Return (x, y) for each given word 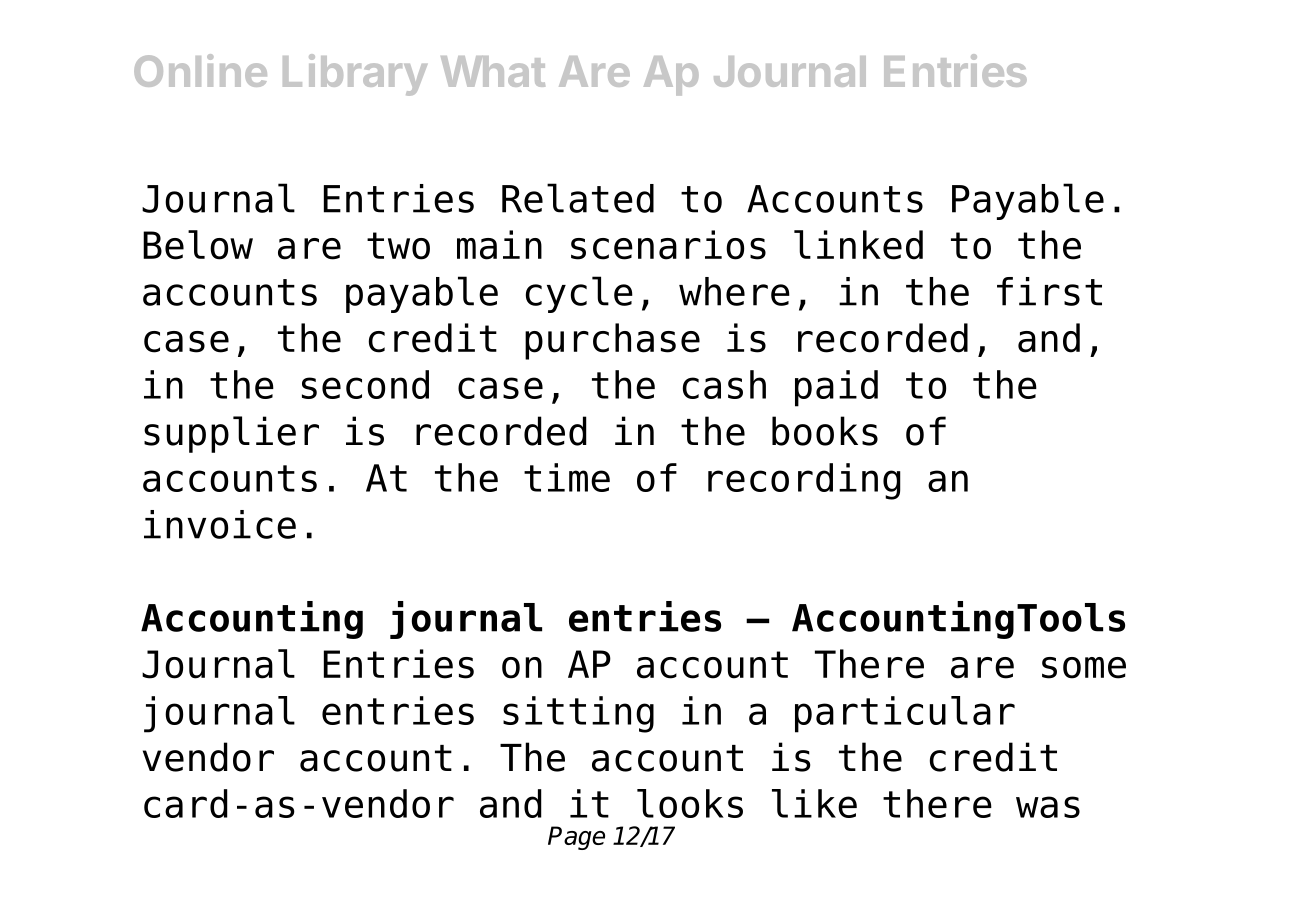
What (493, 71)
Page (576, 838)
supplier (231, 434)
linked (858, 245)
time (567, 477)
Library (355, 75)
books (825, 431)
